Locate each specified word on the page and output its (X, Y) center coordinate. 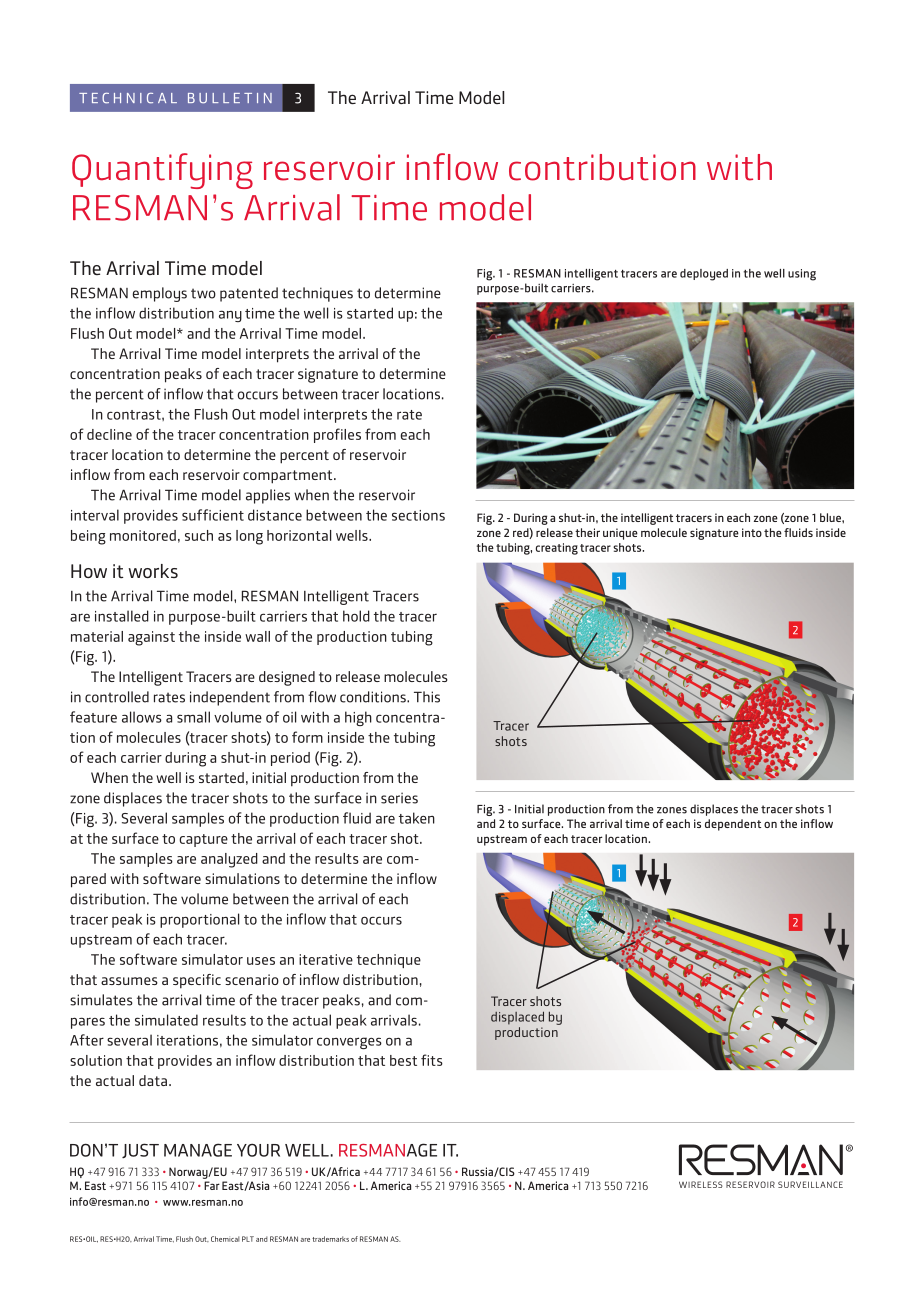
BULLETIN (230, 98)
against (151, 638)
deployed (704, 275)
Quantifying (162, 171)
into (752, 532)
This (427, 697)
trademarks (330, 1239)
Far (212, 1185)
